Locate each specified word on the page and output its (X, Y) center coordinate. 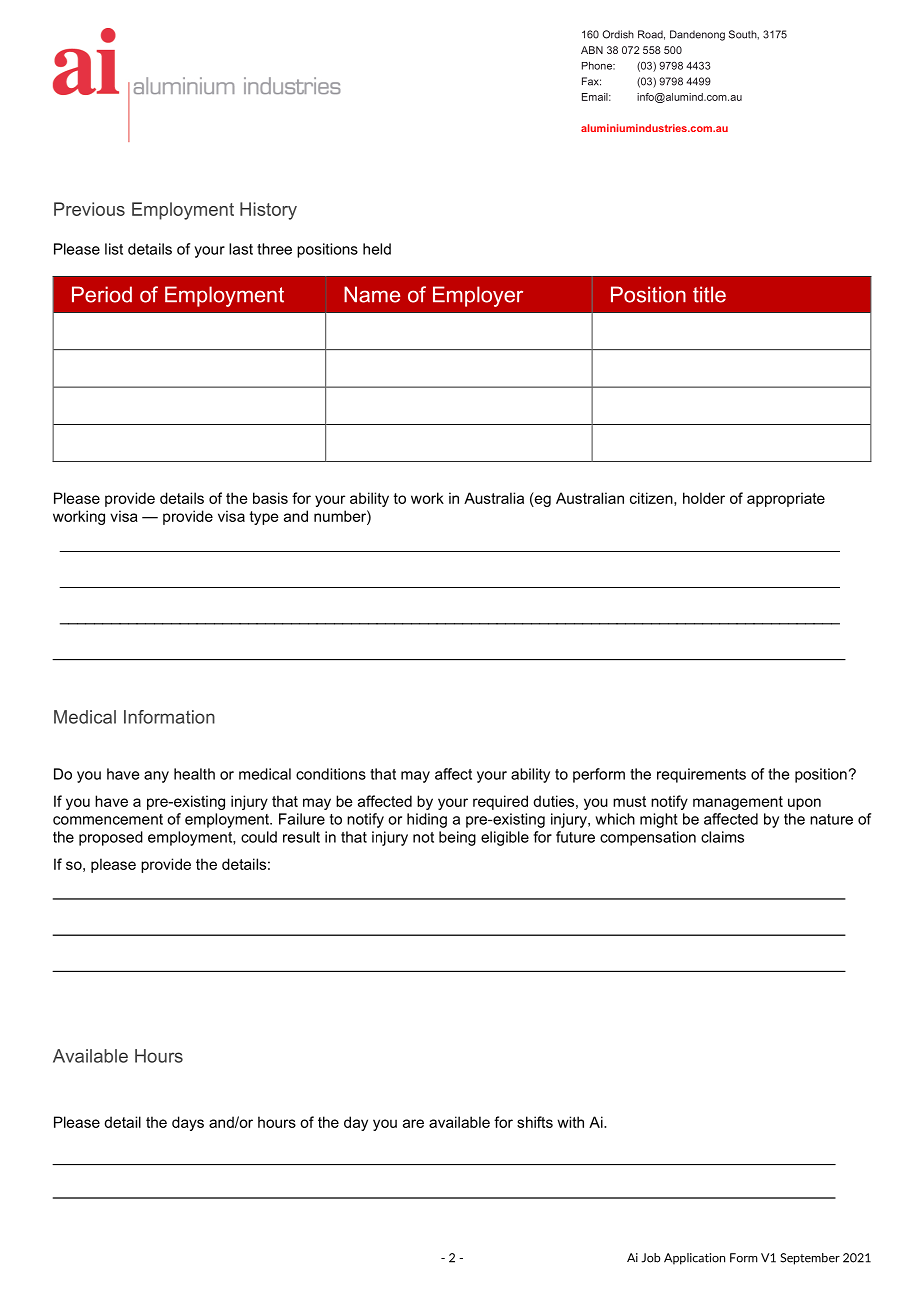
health (194, 774)
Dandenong (697, 35)
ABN (592, 50)
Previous (89, 209)
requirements (701, 775)
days (188, 1123)
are (413, 1123)
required (500, 802)
